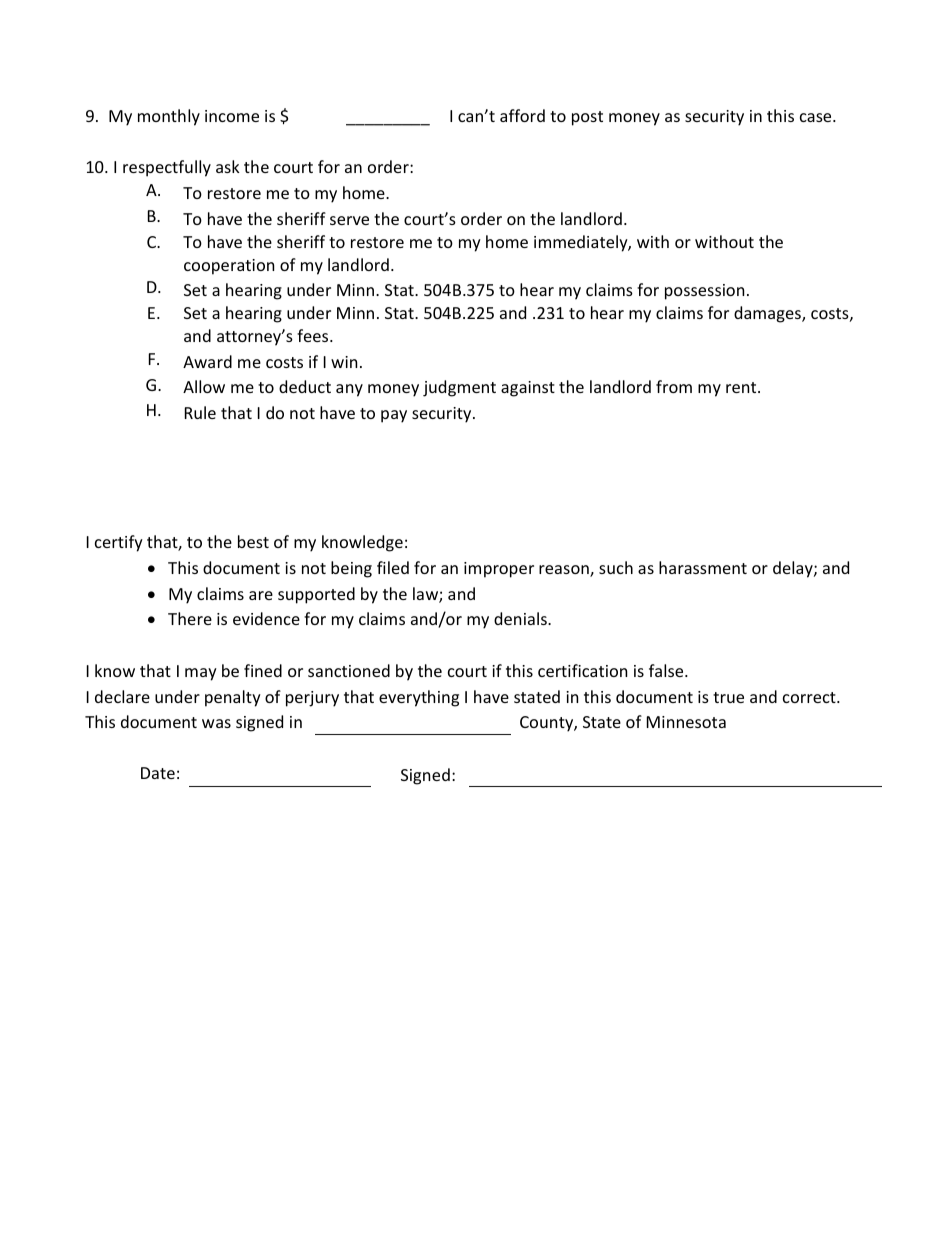 This page has height=1233, width=952. What do you see at coordinates (817, 117) in the page?
I see `case` at bounding box center [817, 117].
